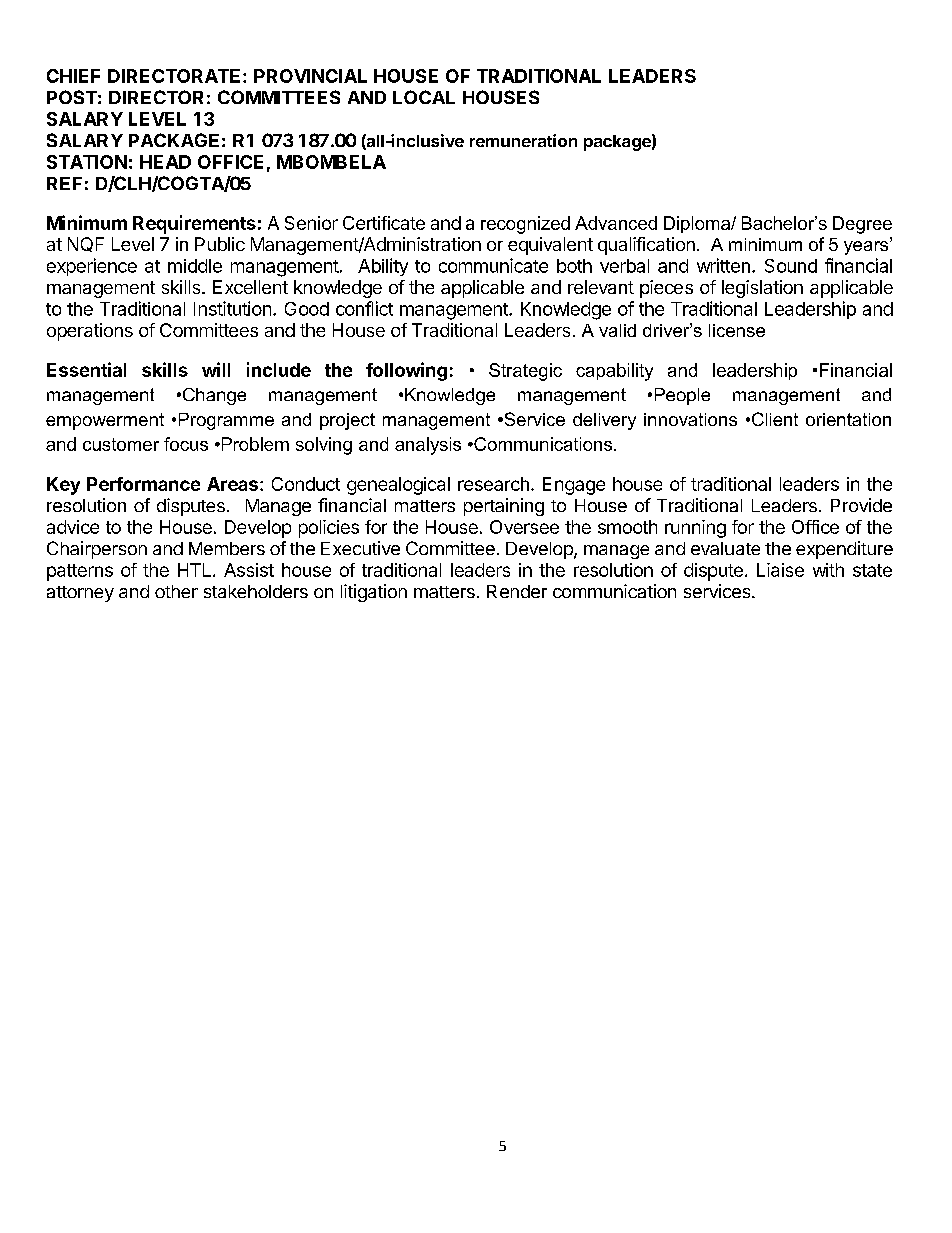  I want to click on recognized, so click(525, 225).
